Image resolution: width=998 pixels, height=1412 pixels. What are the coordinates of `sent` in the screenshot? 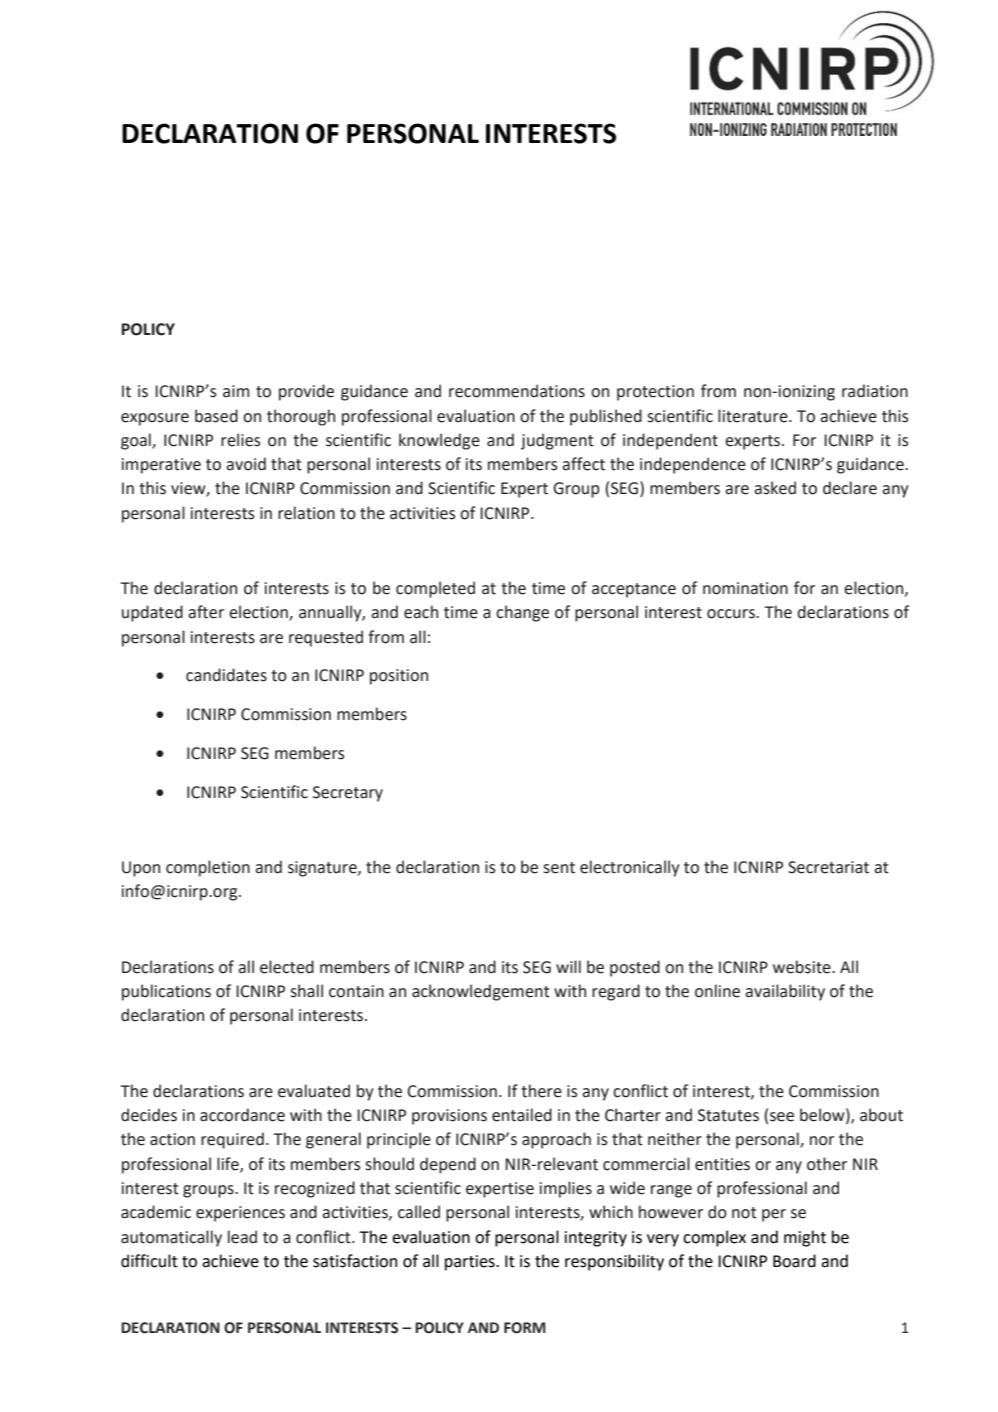 It's located at (559, 868).
